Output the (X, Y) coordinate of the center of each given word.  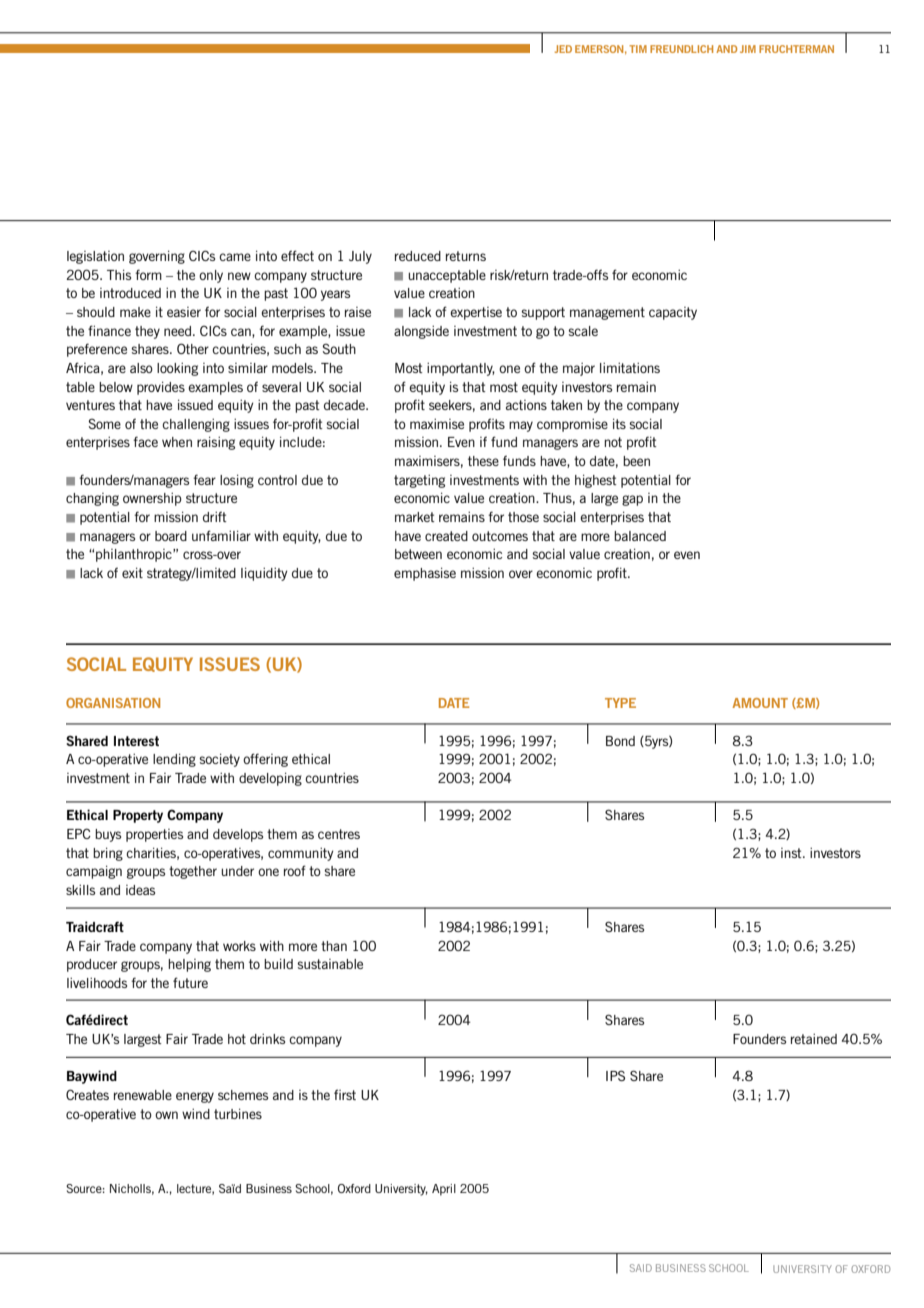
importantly (461, 369)
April (444, 1190)
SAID (641, 1268)
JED (563, 49)
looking (177, 369)
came (235, 257)
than (334, 946)
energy (195, 1097)
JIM (748, 49)
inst (792, 853)
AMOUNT (760, 703)
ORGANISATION (113, 703)
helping (189, 965)
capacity (673, 313)
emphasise (425, 574)
